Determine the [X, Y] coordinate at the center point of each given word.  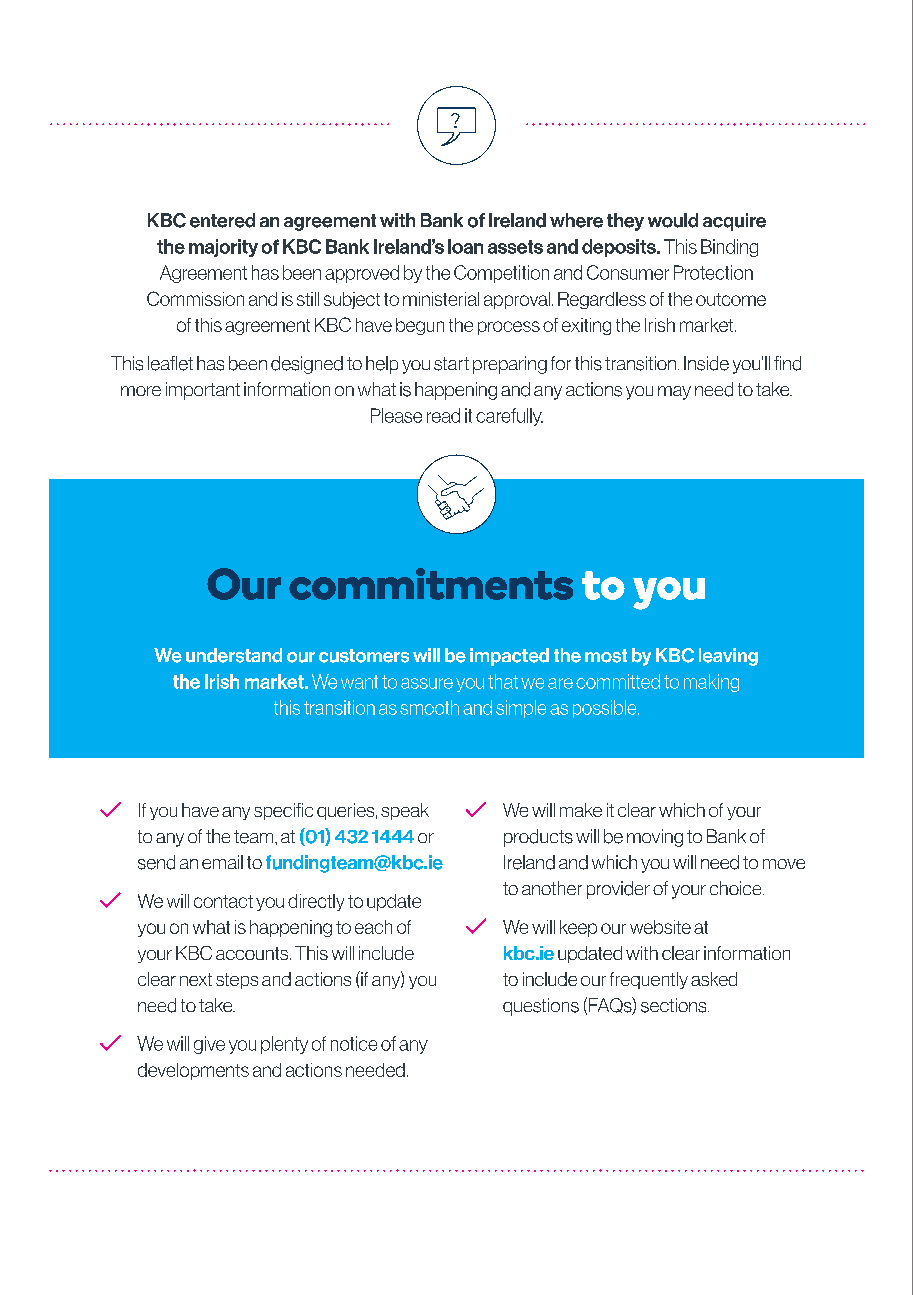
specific [283, 811]
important [203, 391]
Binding [729, 248]
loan [465, 246]
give [209, 1045]
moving [655, 838]
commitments [431, 584]
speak [405, 811]
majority [223, 248]
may [674, 393]
